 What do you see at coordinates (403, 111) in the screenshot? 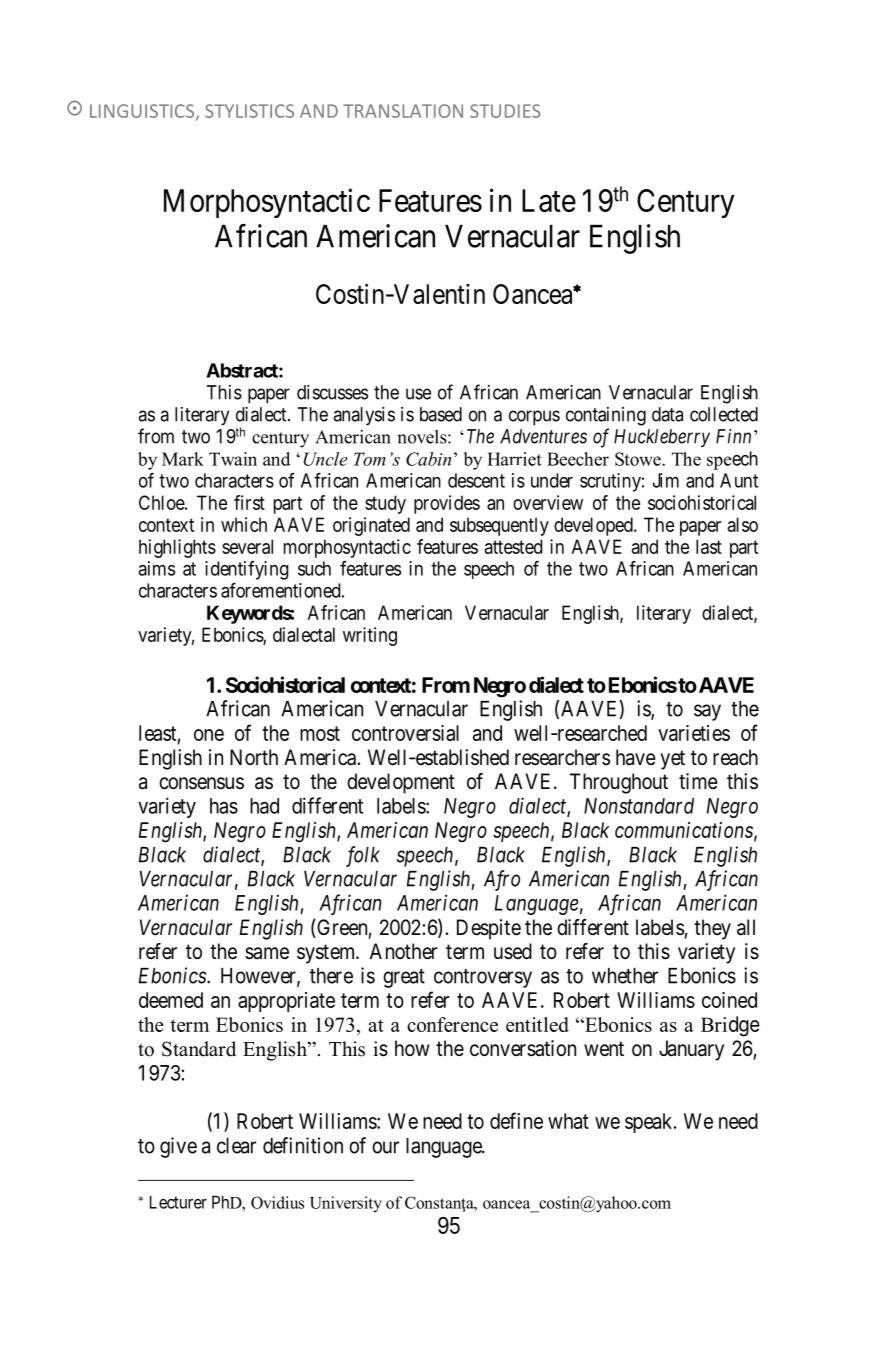
I see `TRANSLATION` at bounding box center [403, 111].
